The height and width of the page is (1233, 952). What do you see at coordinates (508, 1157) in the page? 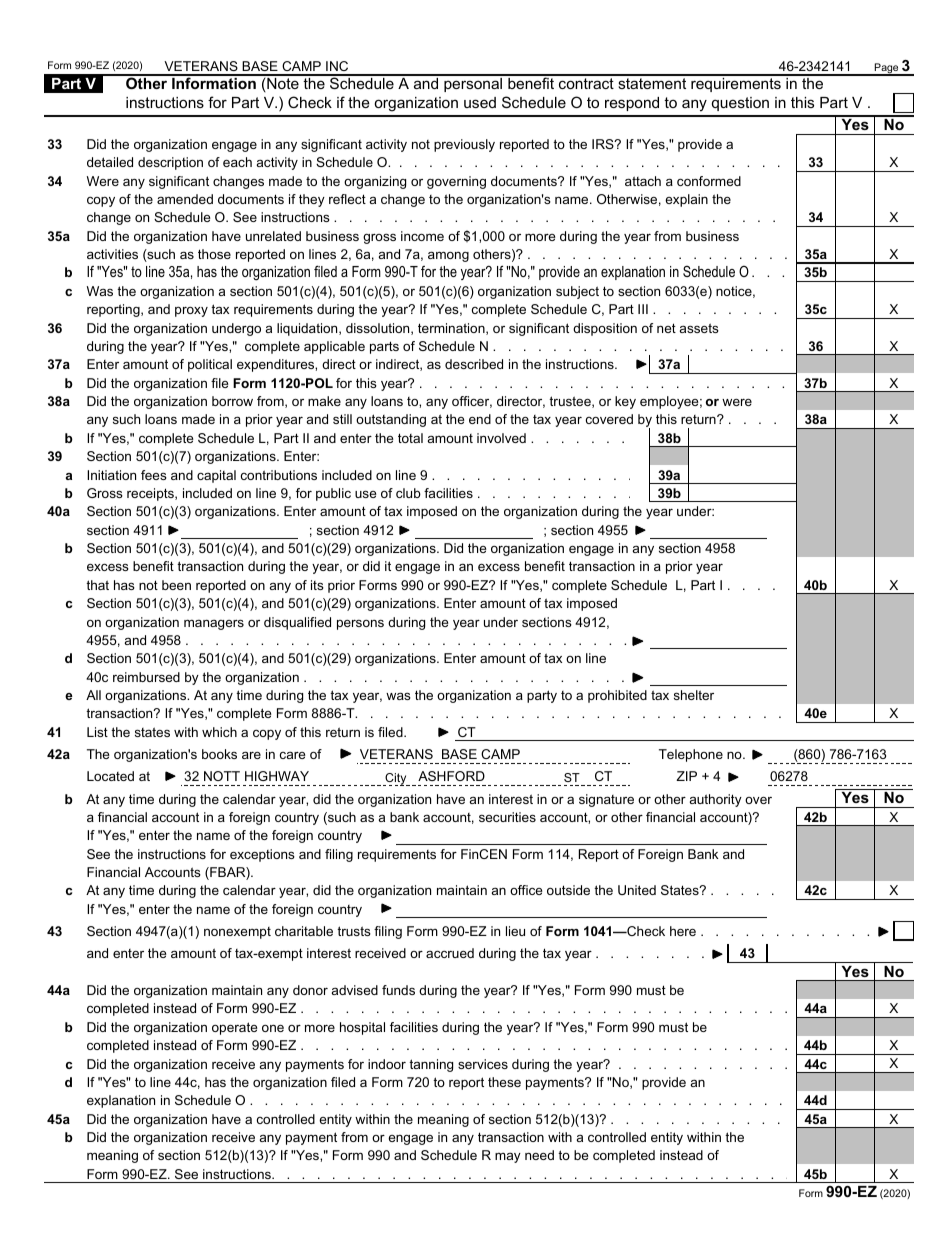
I see `may` at bounding box center [508, 1157].
